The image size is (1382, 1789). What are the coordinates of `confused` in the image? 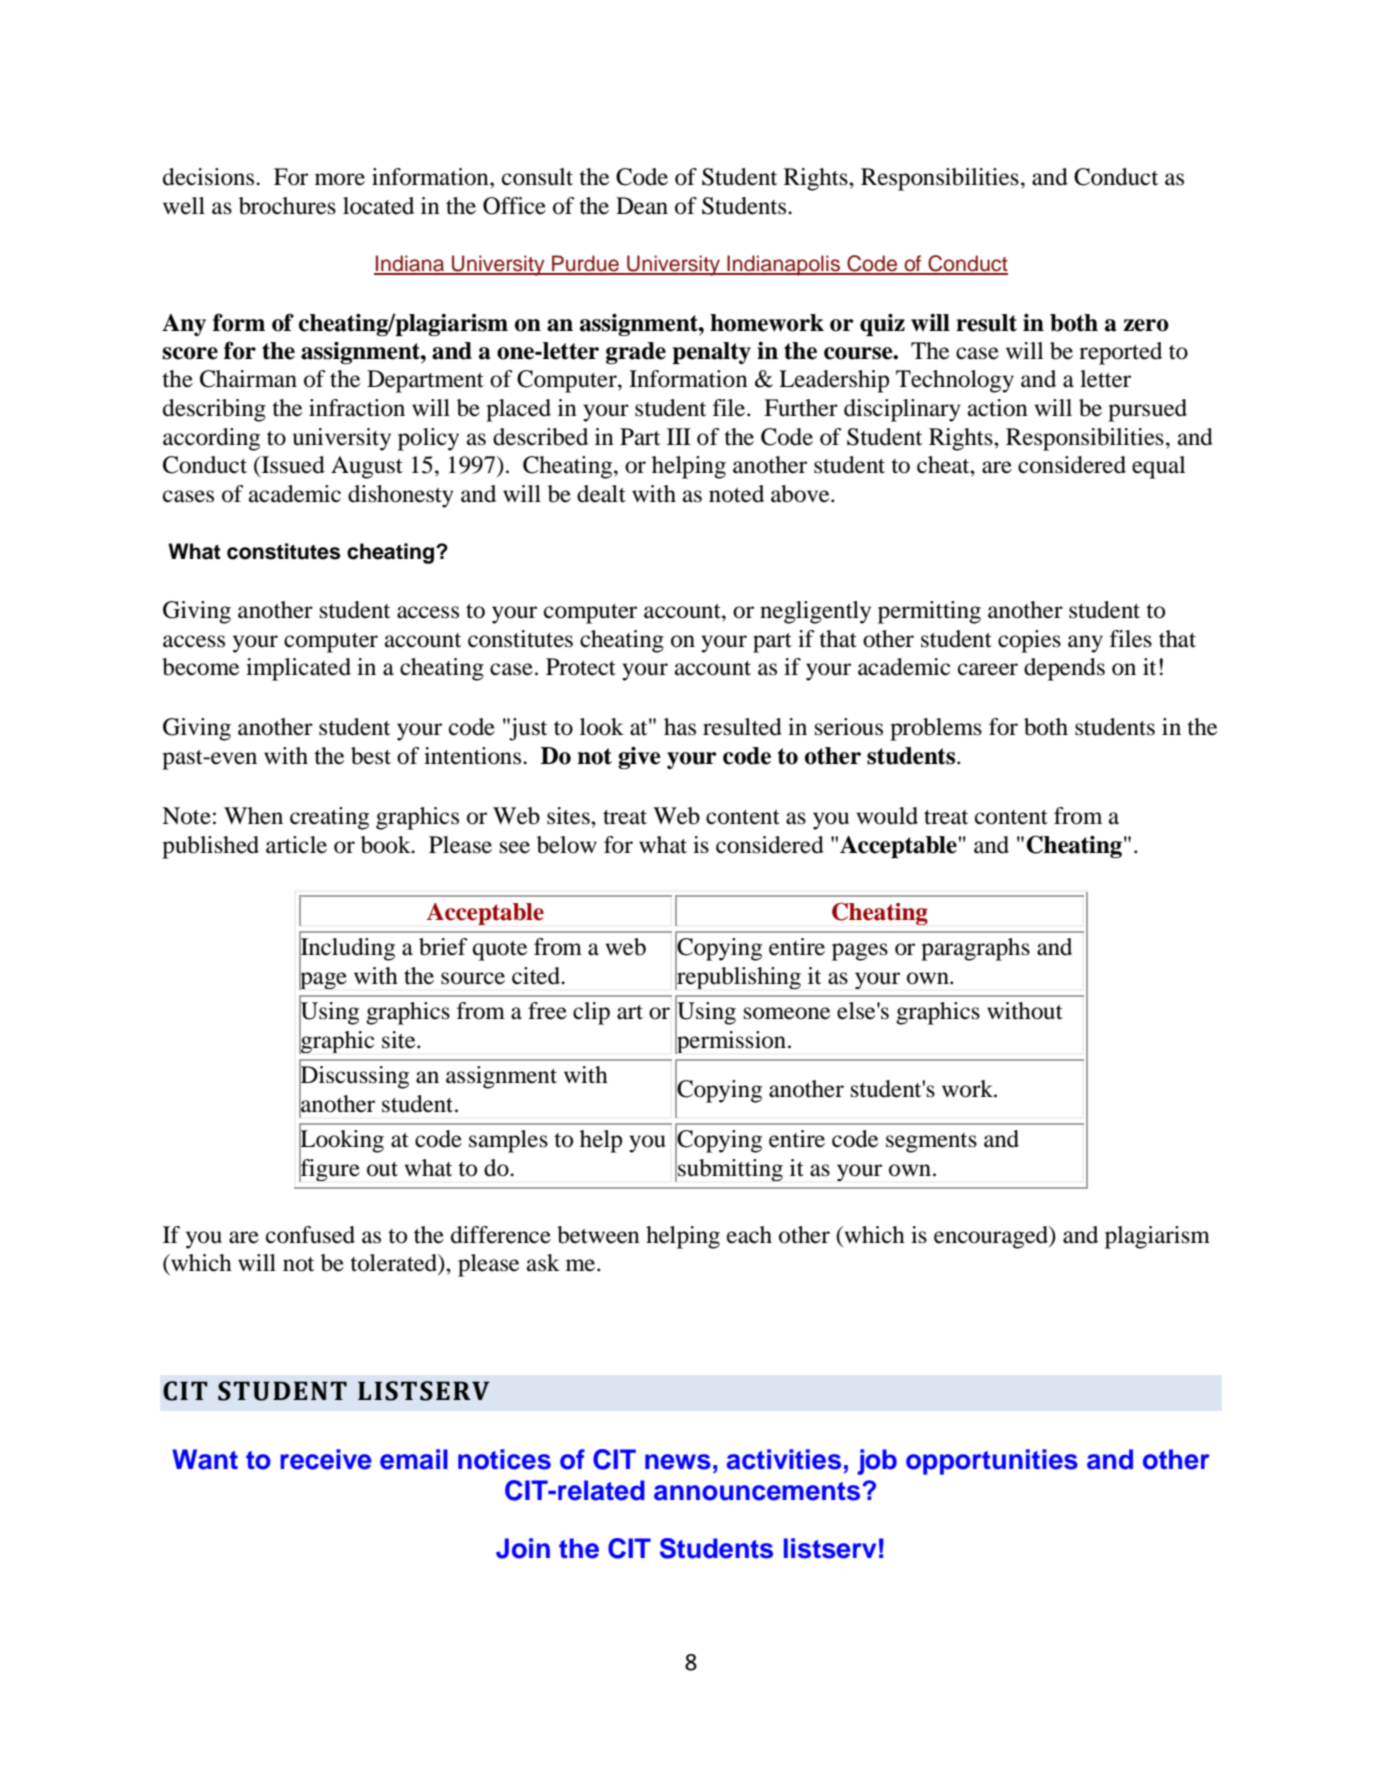 It's located at (310, 1235).
